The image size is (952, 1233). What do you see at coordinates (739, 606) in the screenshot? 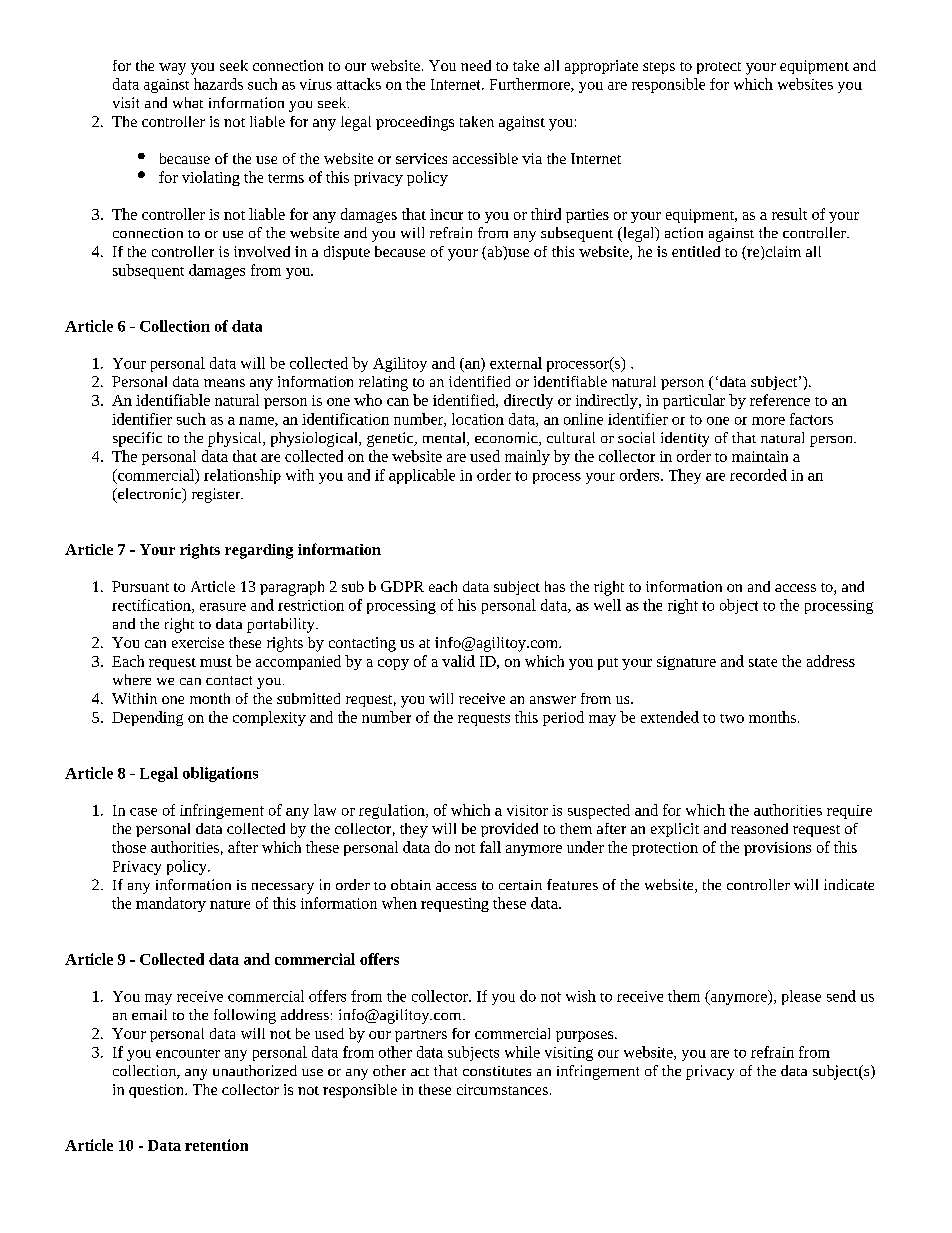
I see `object` at bounding box center [739, 606].
